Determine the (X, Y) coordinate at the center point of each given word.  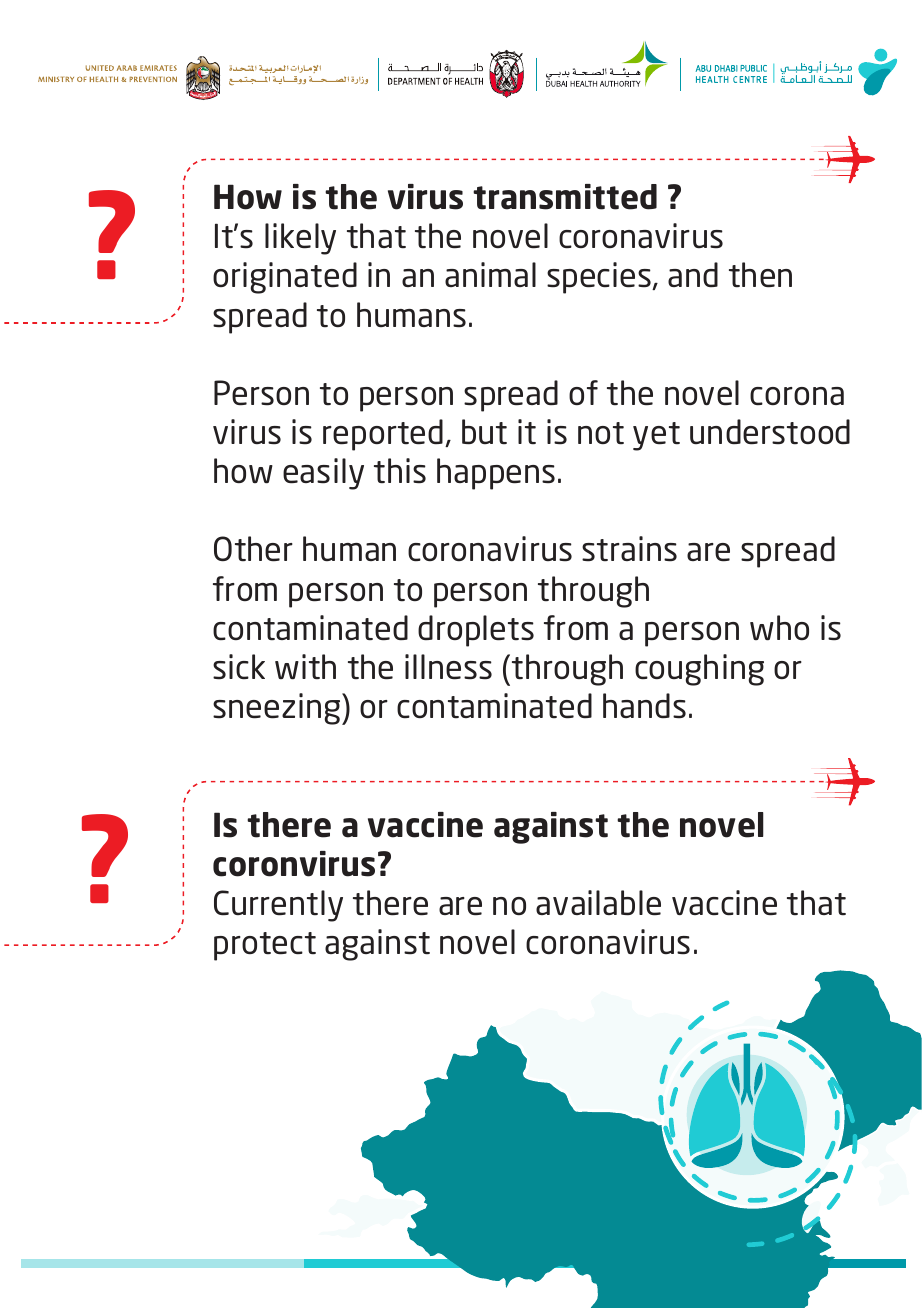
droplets (476, 631)
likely (300, 239)
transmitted (565, 197)
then (760, 275)
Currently (278, 906)
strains (629, 549)
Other (253, 549)
